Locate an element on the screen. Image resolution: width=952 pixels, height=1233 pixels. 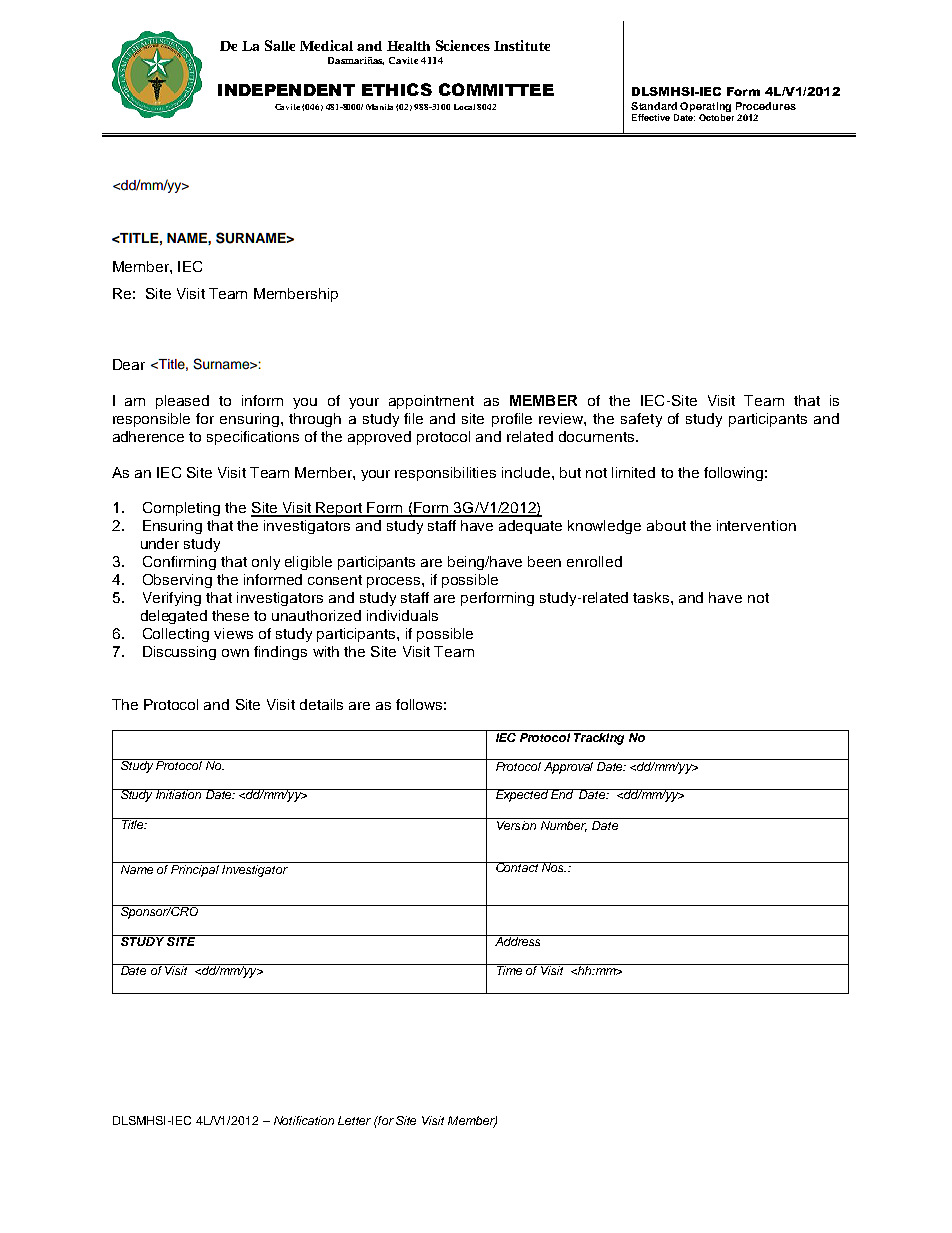
Standard is located at coordinates (654, 106).
